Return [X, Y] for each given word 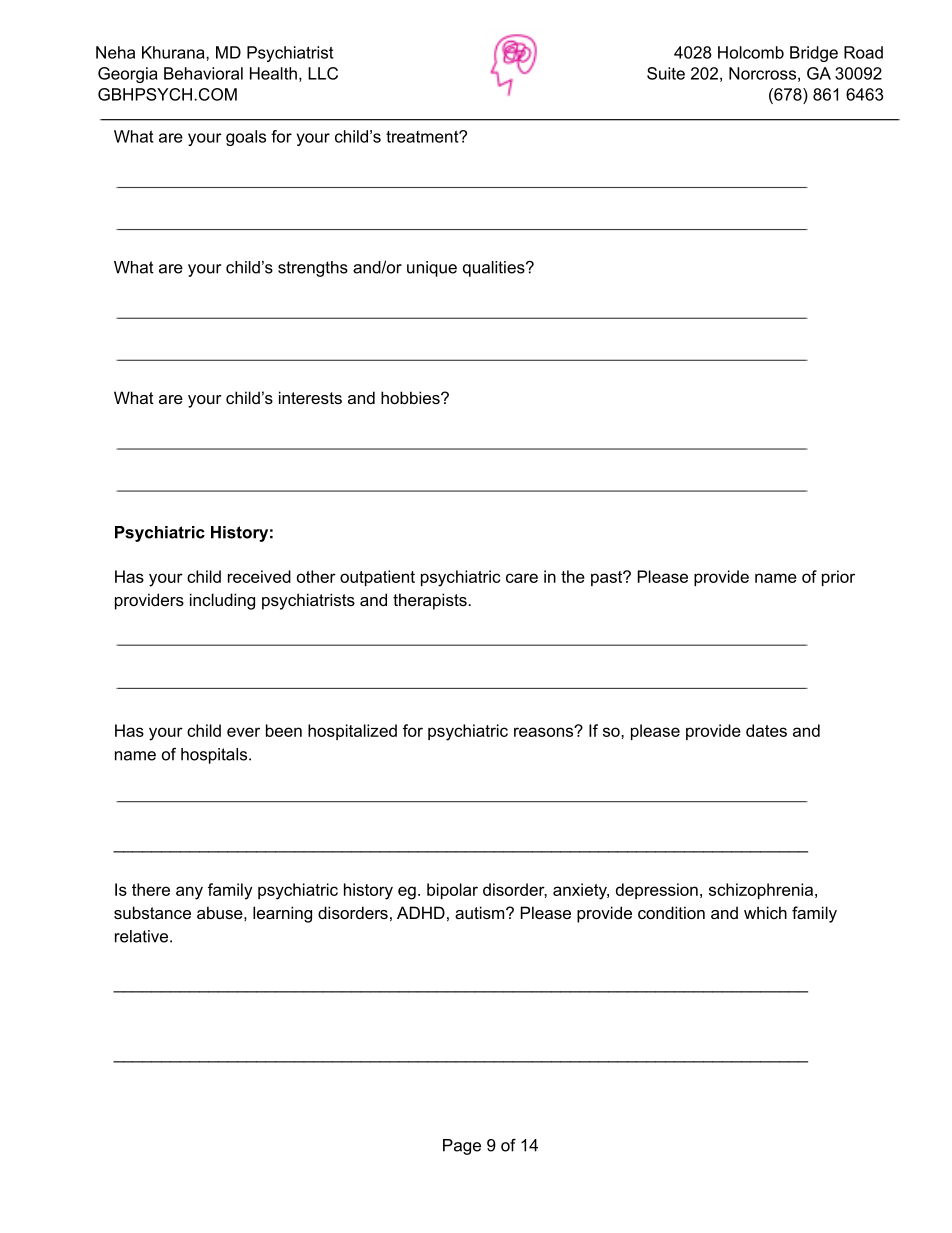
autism [481, 912]
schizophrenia [762, 891]
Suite [666, 73]
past [608, 578]
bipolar [452, 891]
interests [310, 397]
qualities [495, 269]
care [522, 578]
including [222, 601]
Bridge [814, 54]
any [189, 893]
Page [462, 1147]
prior [838, 578]
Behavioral [203, 73]
